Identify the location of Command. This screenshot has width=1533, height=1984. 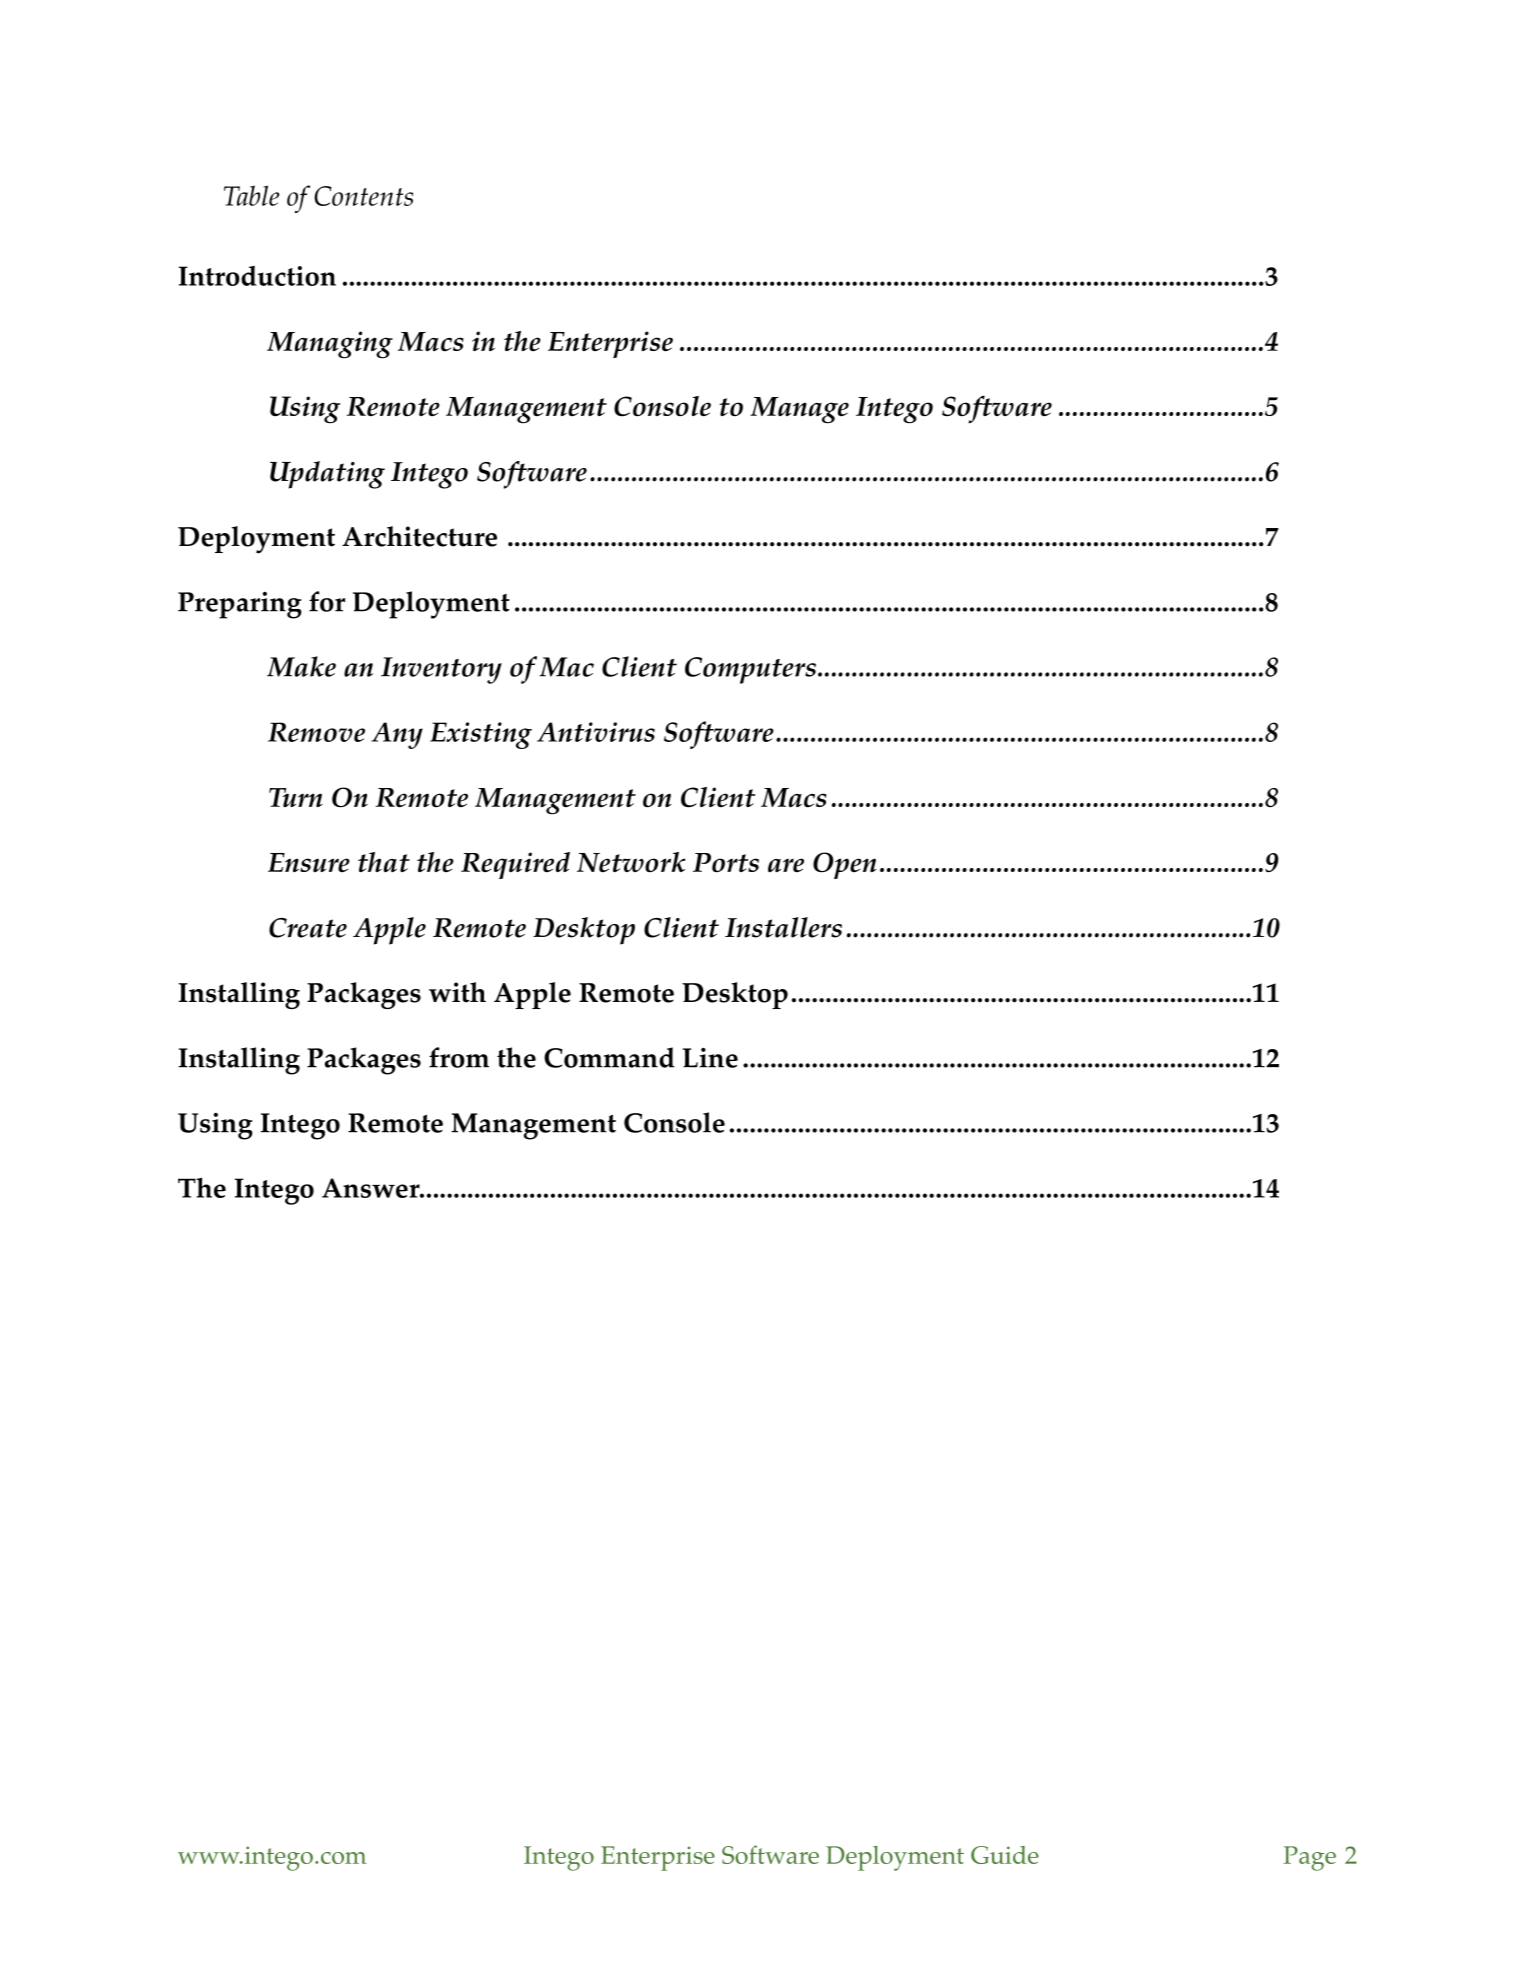
(609, 1057).
